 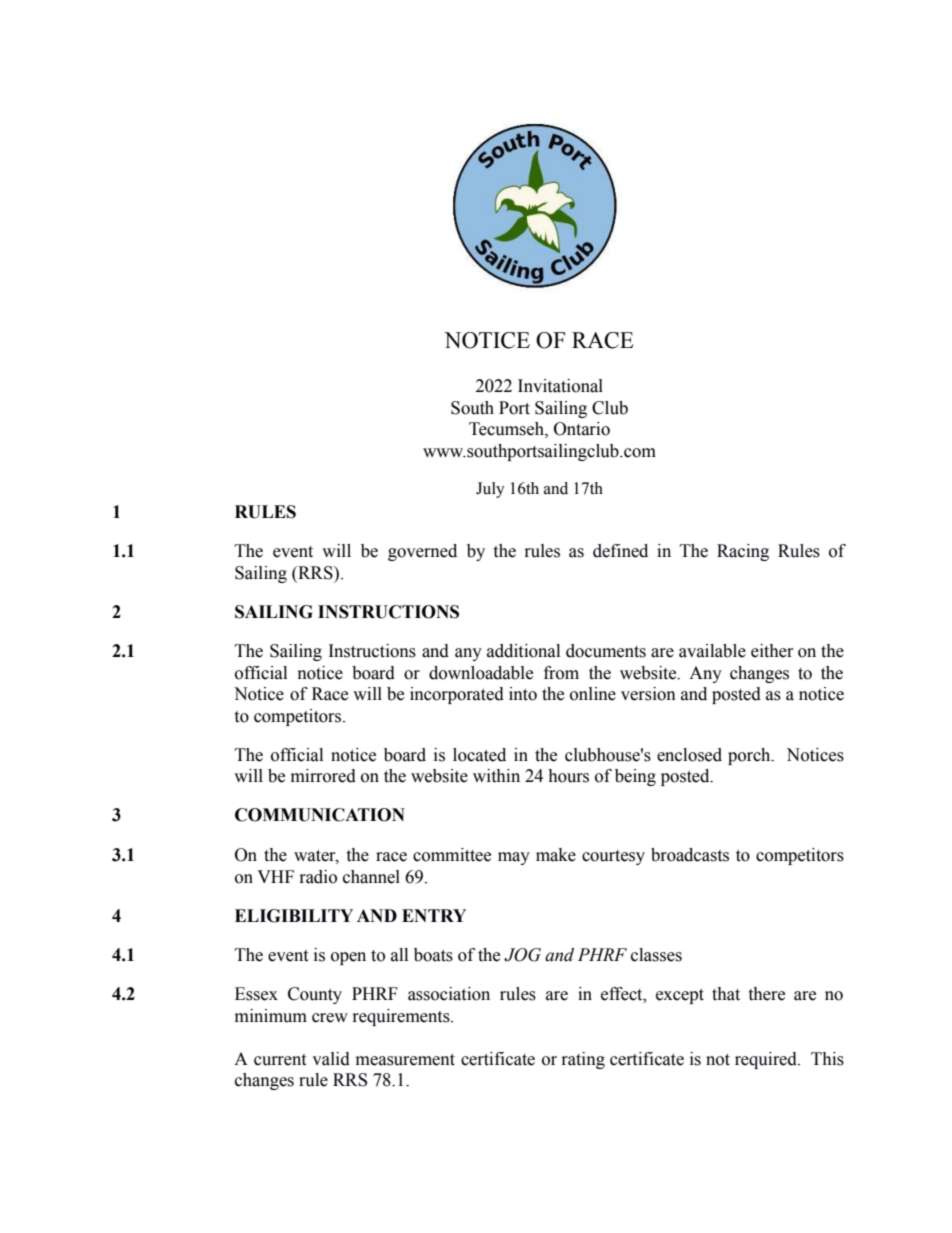 What do you see at coordinates (422, 552) in the image?
I see `governed` at bounding box center [422, 552].
